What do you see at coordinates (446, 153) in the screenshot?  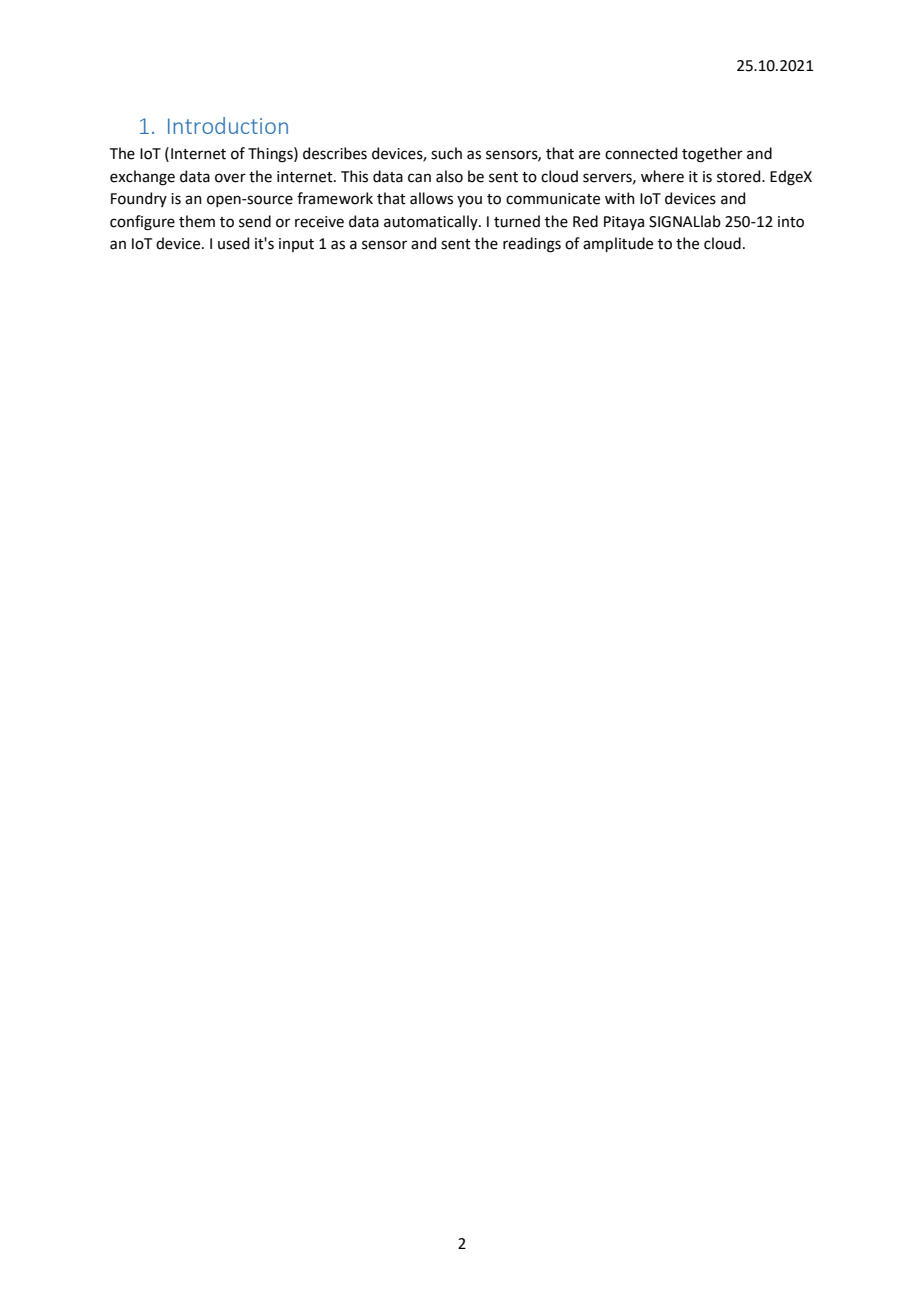 I see `such` at bounding box center [446, 153].
